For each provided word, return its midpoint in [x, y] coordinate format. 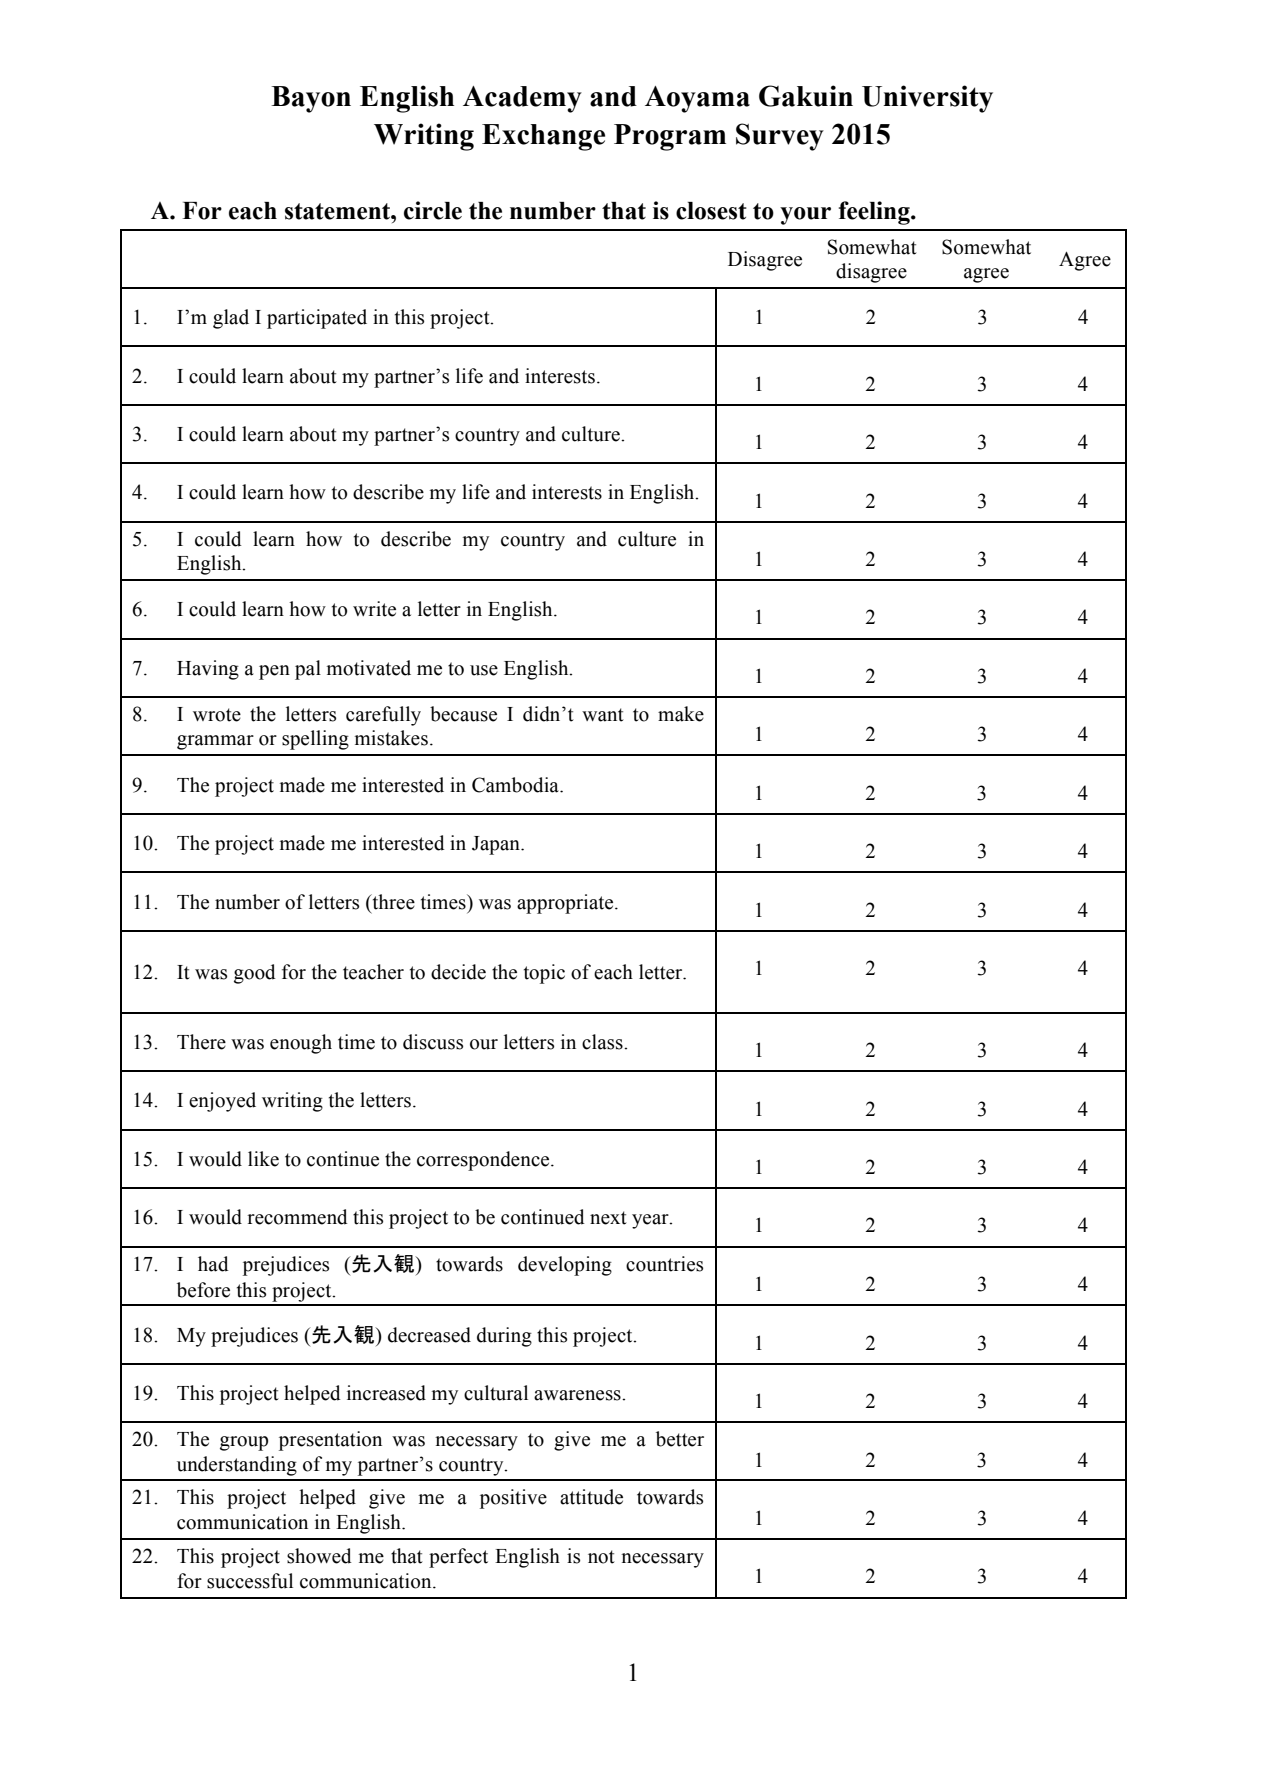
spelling [315, 740]
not [601, 1557]
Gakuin [806, 96]
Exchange [543, 137]
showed [319, 1556]
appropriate [566, 904]
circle [433, 210]
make [681, 714]
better [680, 1439]
